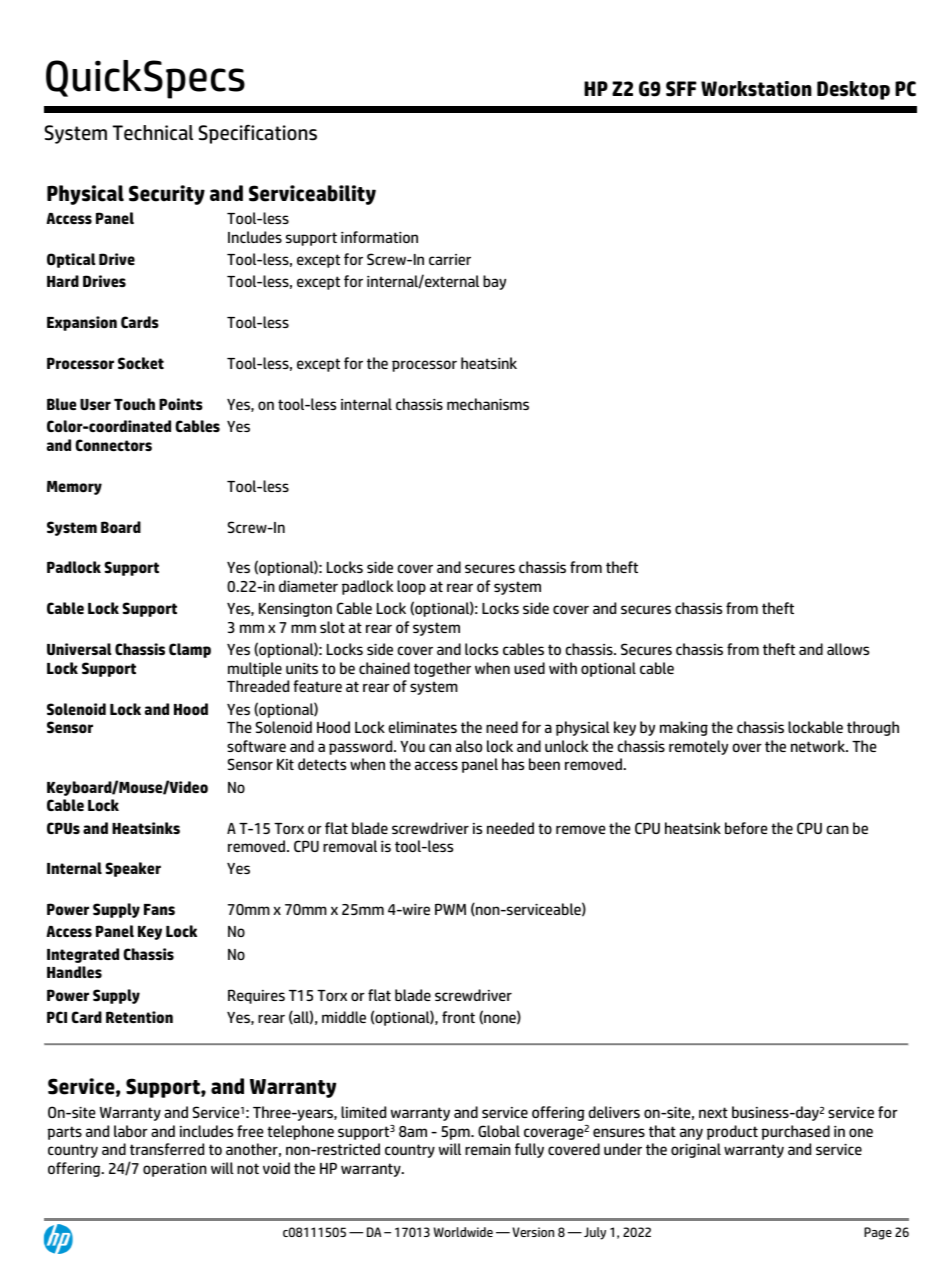 The image size is (952, 1270). I want to click on bay, so click(494, 282).
